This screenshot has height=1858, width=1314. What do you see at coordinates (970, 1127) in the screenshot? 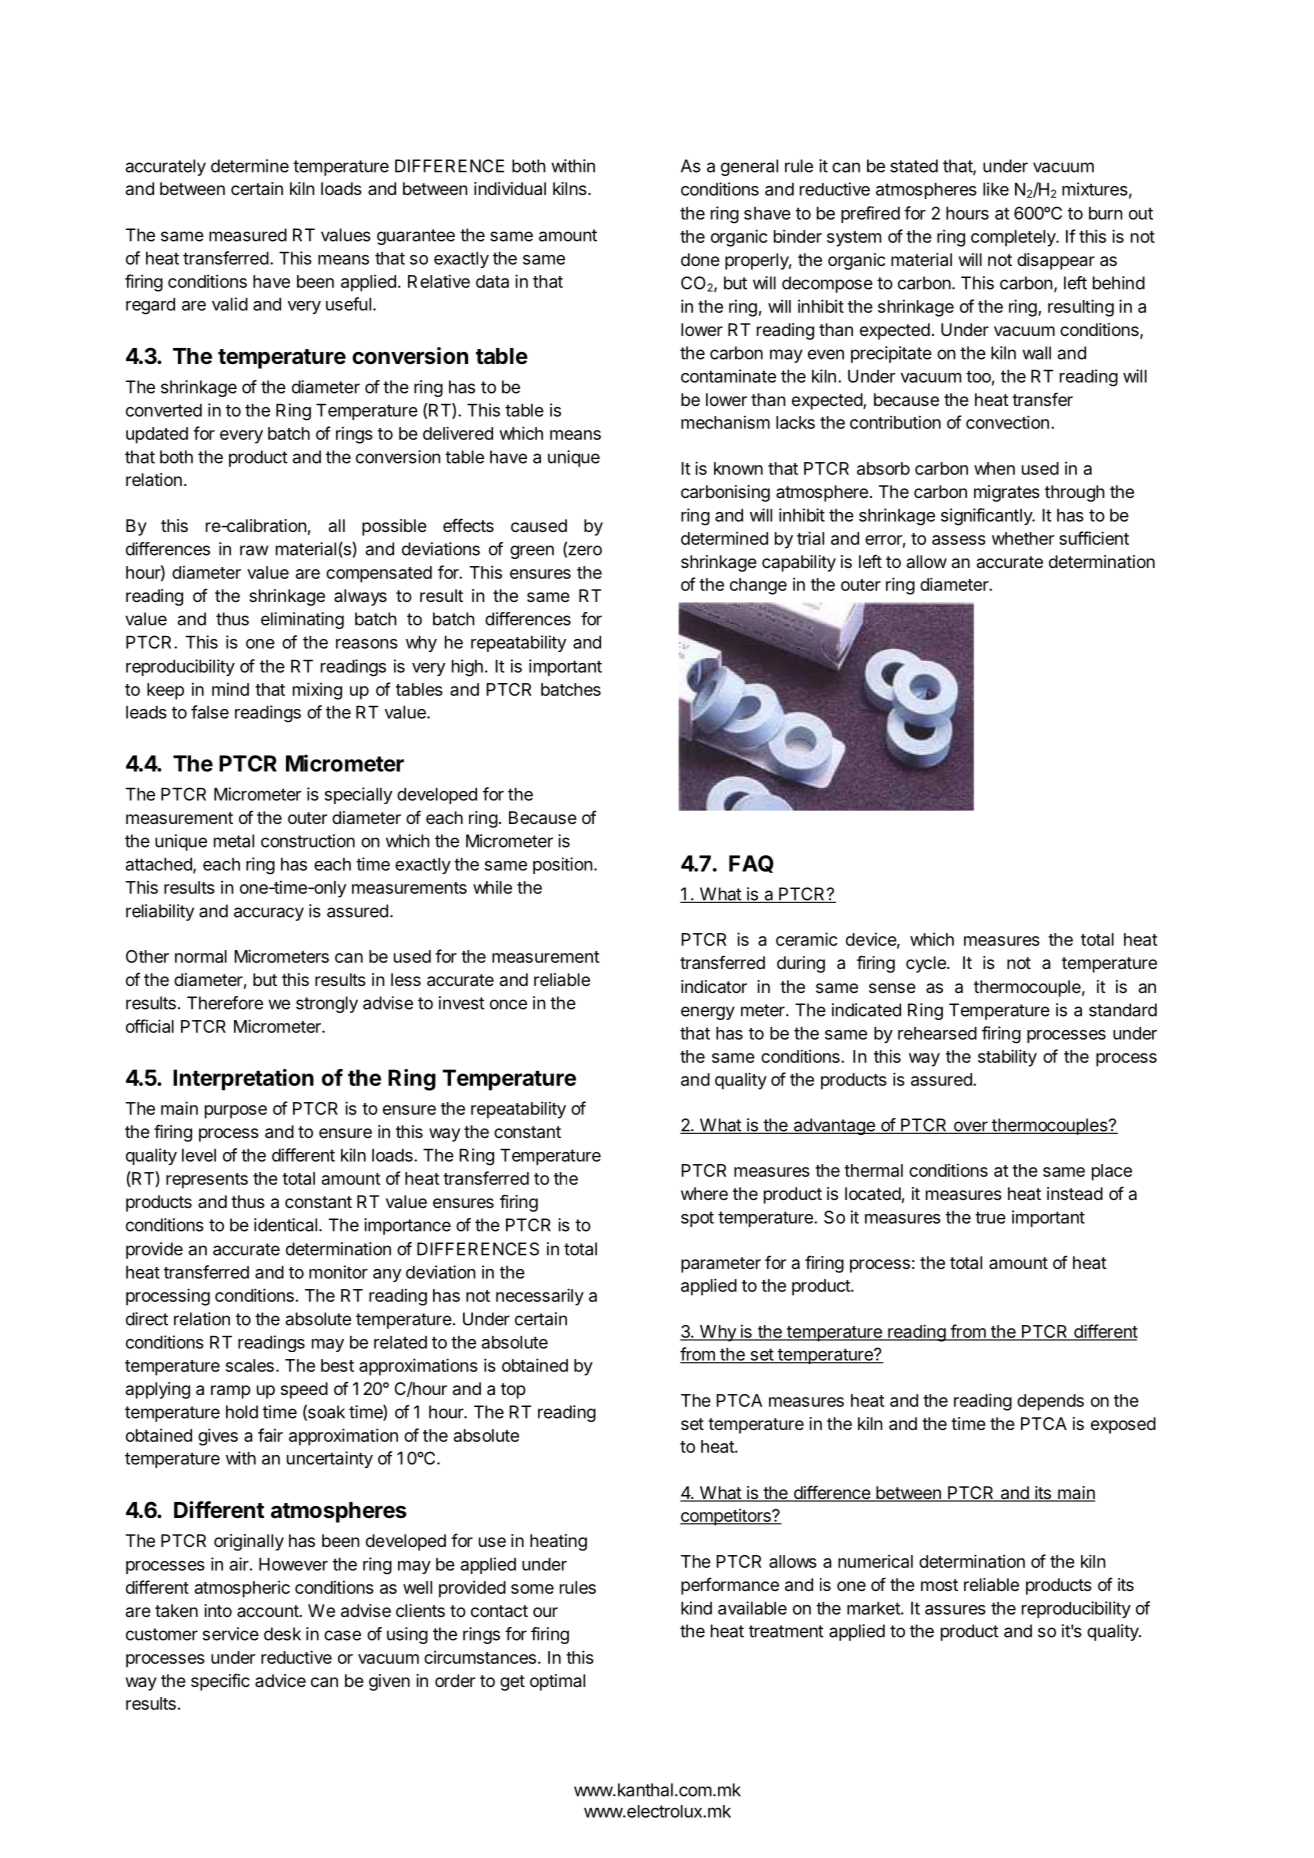
I see `over` at bounding box center [970, 1127].
